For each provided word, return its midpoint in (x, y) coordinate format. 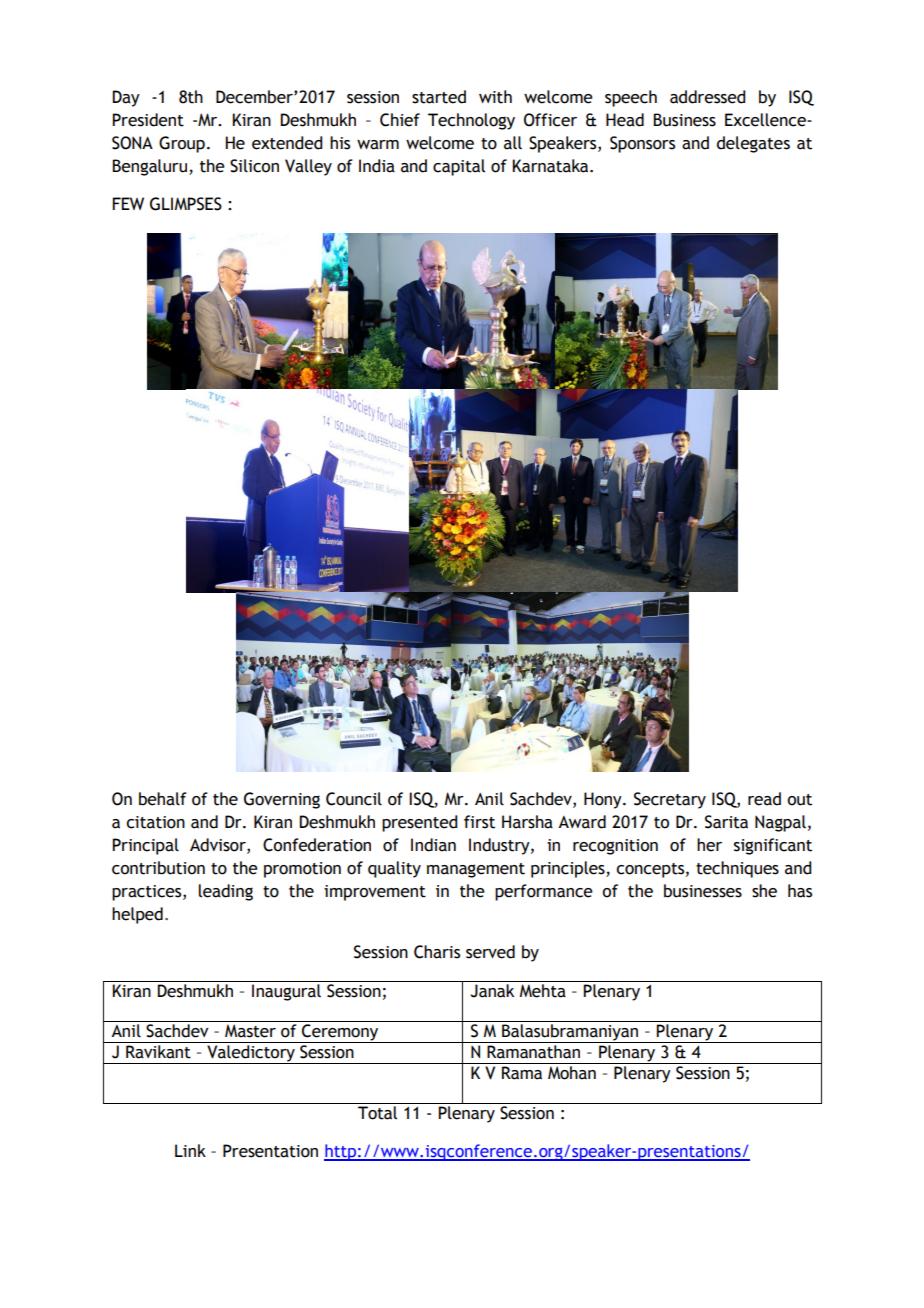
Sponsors (642, 144)
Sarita (726, 822)
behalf (163, 799)
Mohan (572, 1073)
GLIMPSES (186, 204)
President (148, 120)
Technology (471, 121)
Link (190, 1150)
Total (377, 1113)
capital (459, 167)
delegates (753, 144)
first (479, 822)
